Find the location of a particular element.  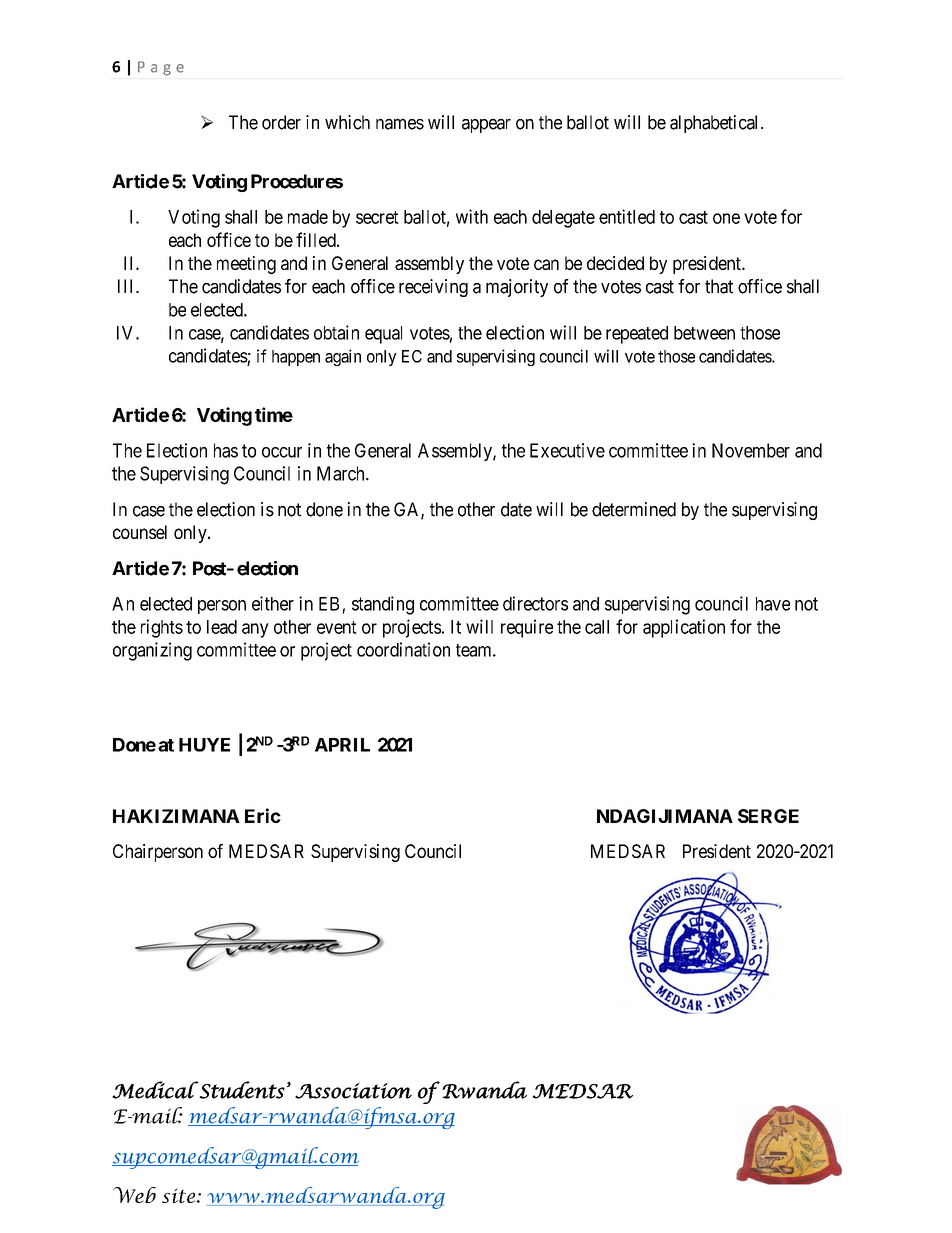

application is located at coordinates (684, 628).
